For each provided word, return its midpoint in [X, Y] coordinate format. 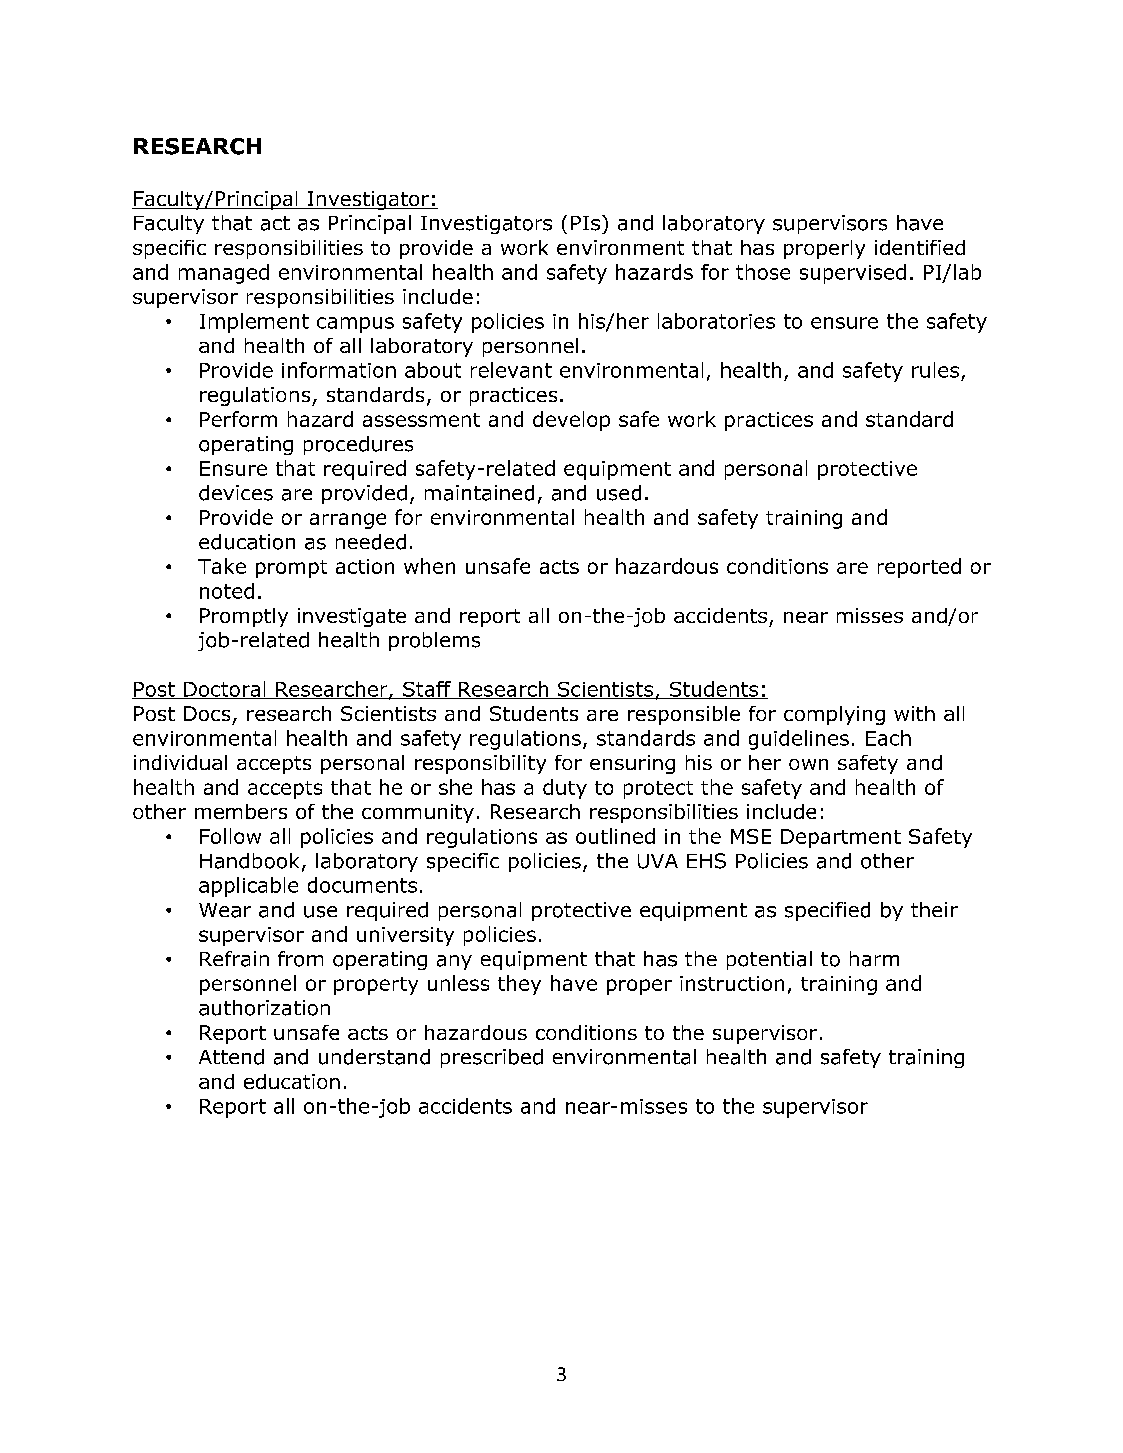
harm [874, 959]
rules [935, 370]
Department [841, 838]
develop [571, 421]
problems [434, 641]
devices [236, 493]
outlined [615, 836]
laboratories [716, 321]
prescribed [492, 1058]
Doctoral [225, 690]
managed [224, 274]
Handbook [249, 861]
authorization [264, 1008]
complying [834, 715]
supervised [853, 274]
